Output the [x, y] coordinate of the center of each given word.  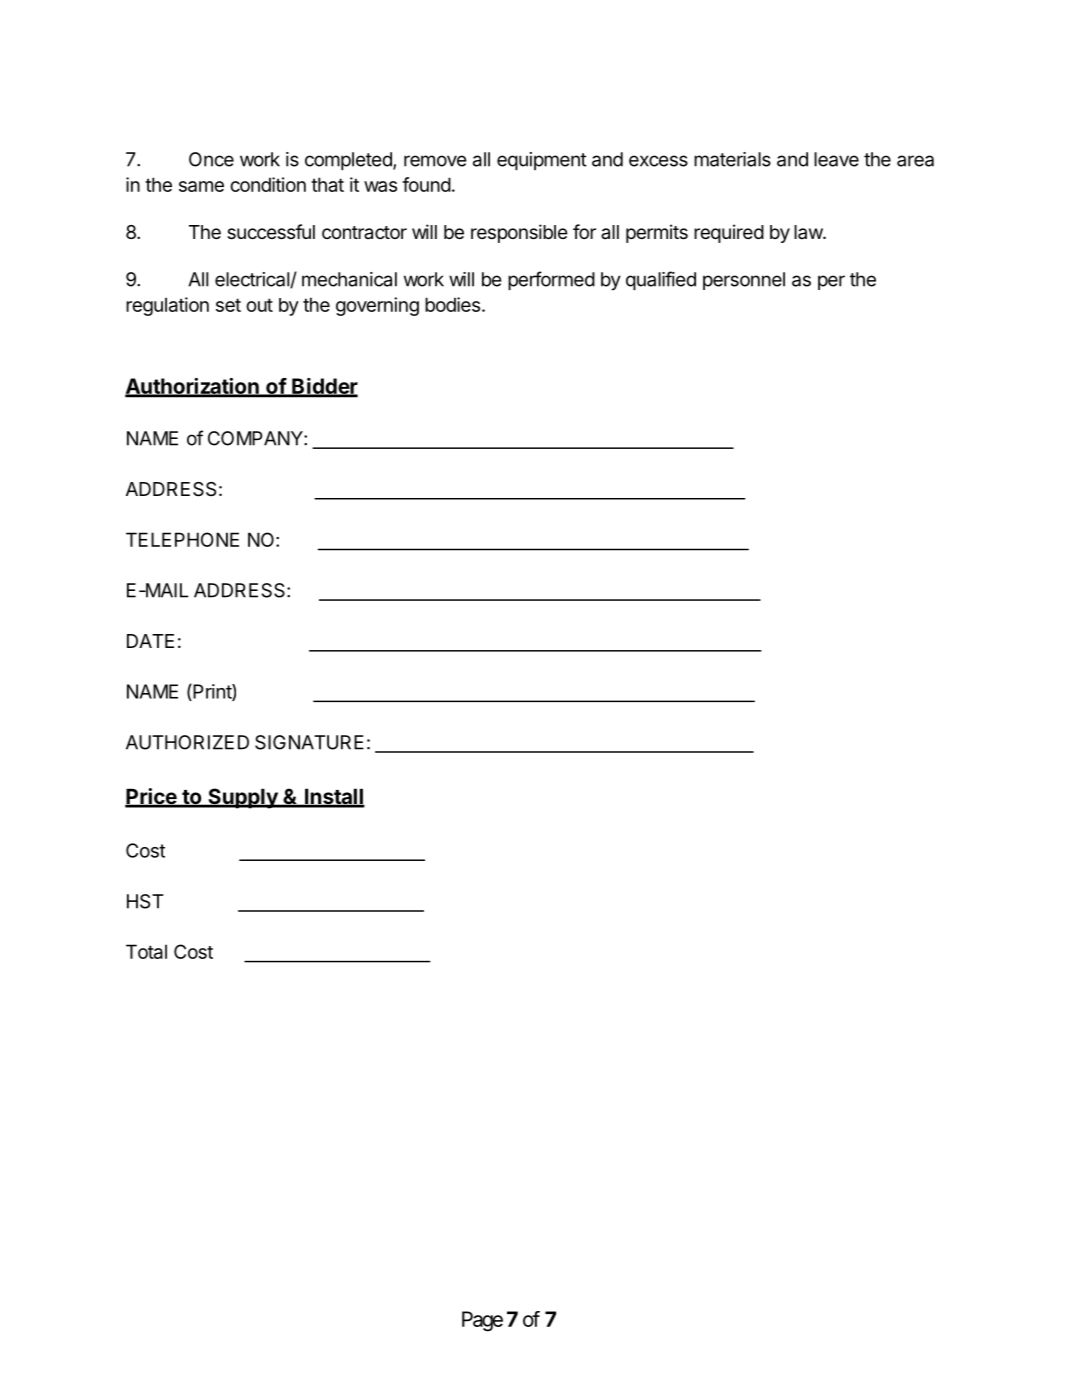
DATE [150, 641]
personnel [744, 281]
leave [836, 159]
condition [268, 184]
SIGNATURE [309, 742]
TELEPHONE [182, 539]
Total [146, 951]
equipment [542, 161]
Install [334, 797]
